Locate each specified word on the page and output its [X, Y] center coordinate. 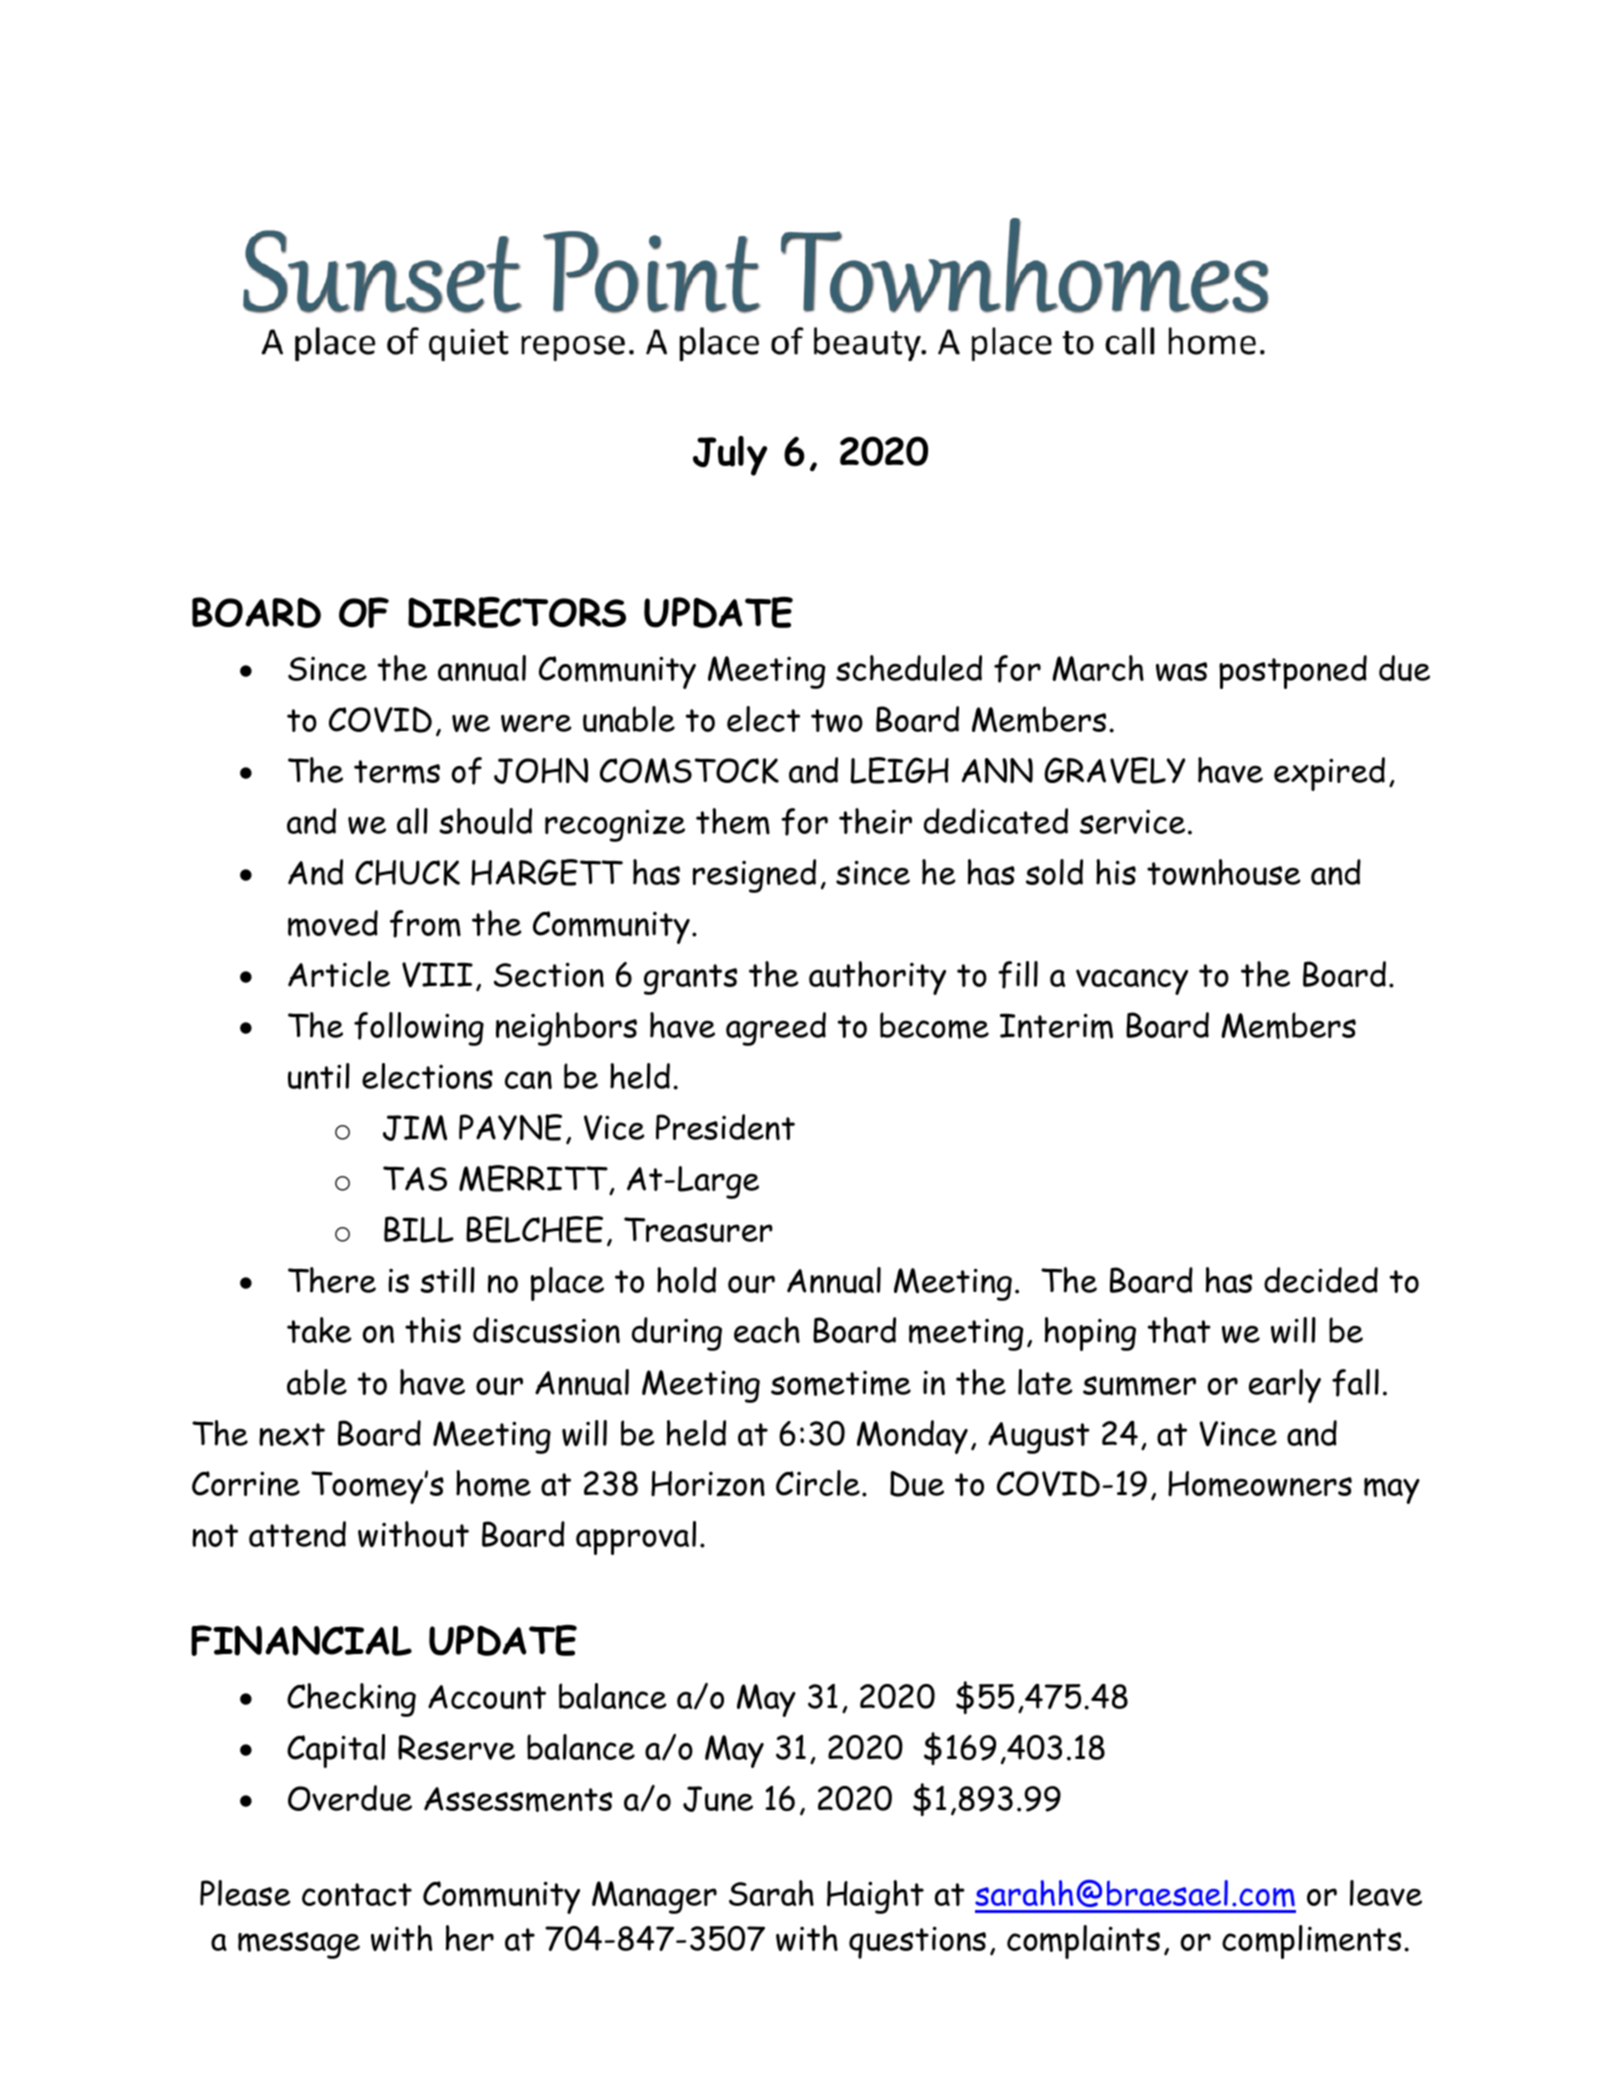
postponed [1293, 672]
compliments [1311, 1942]
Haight [875, 1897]
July [730, 456]
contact [357, 1894]
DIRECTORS [517, 612]
